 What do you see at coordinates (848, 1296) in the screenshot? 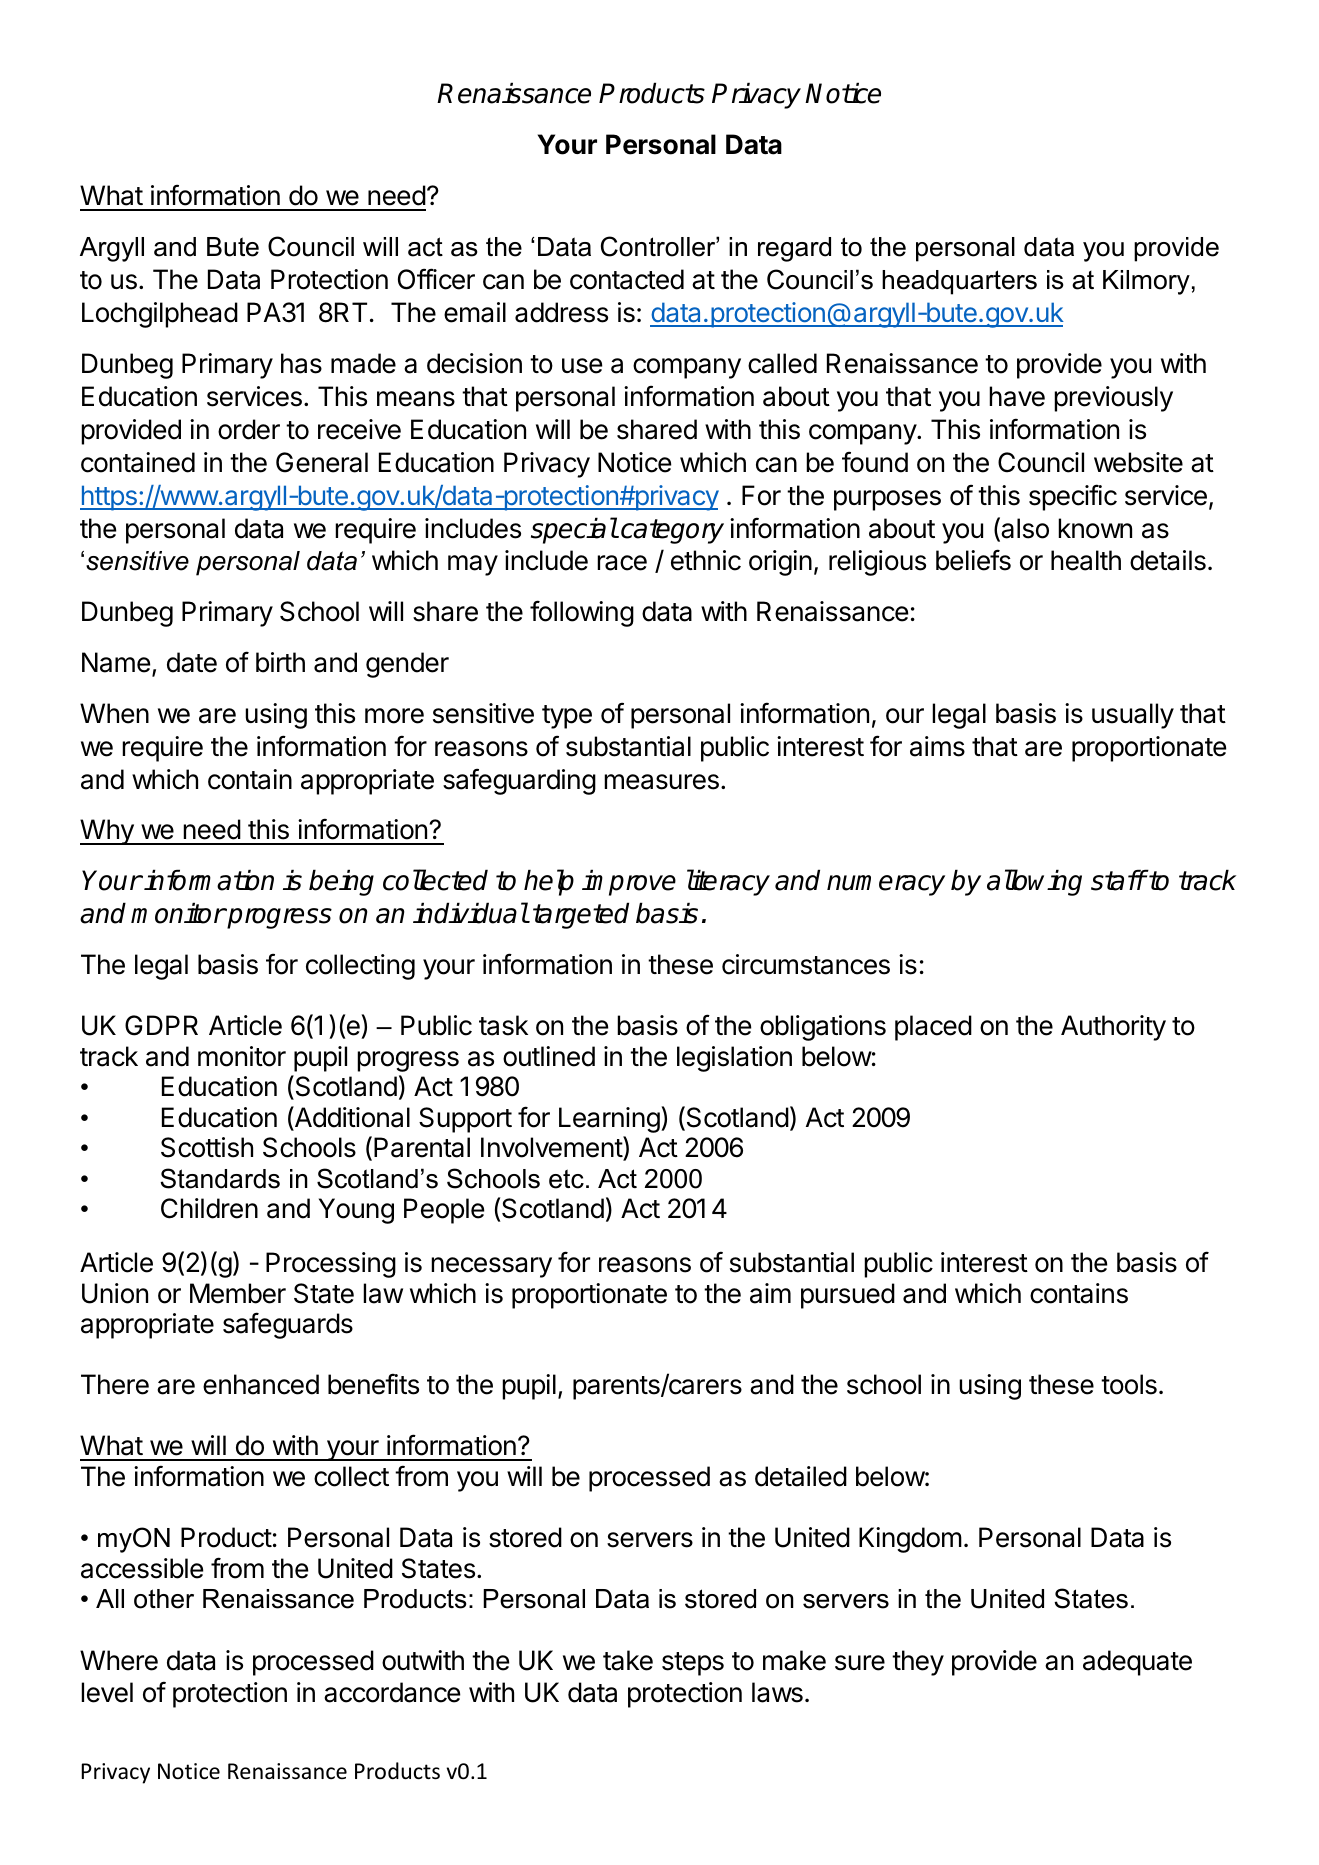
I see `pursued` at bounding box center [848, 1296].
